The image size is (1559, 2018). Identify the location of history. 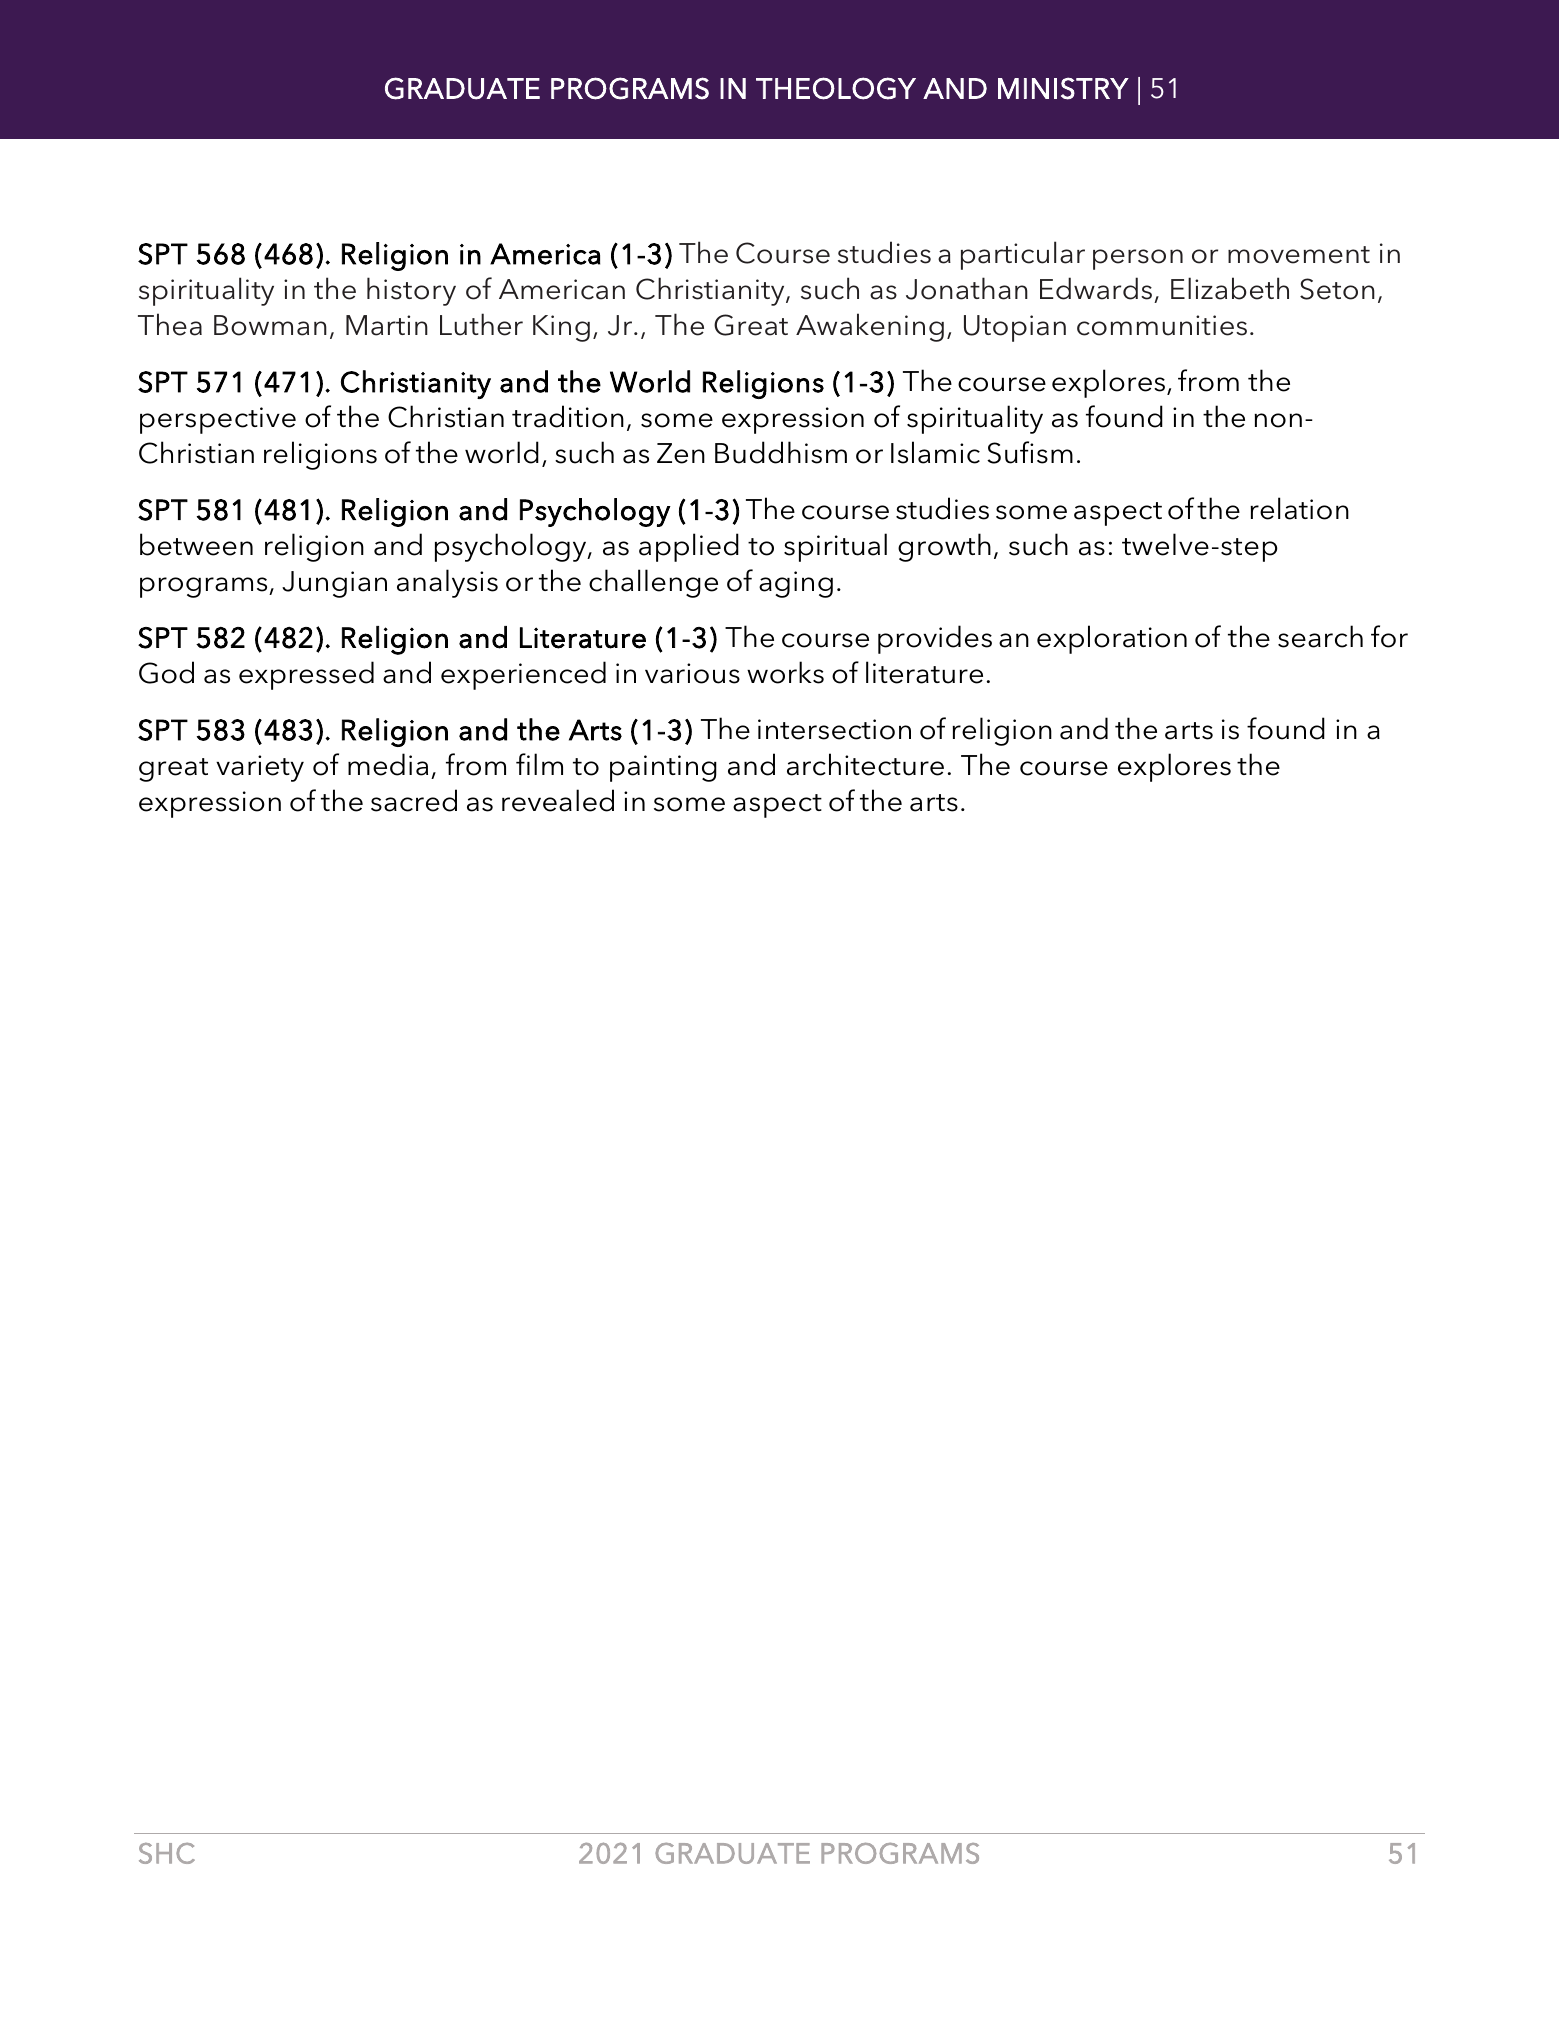
(411, 291).
